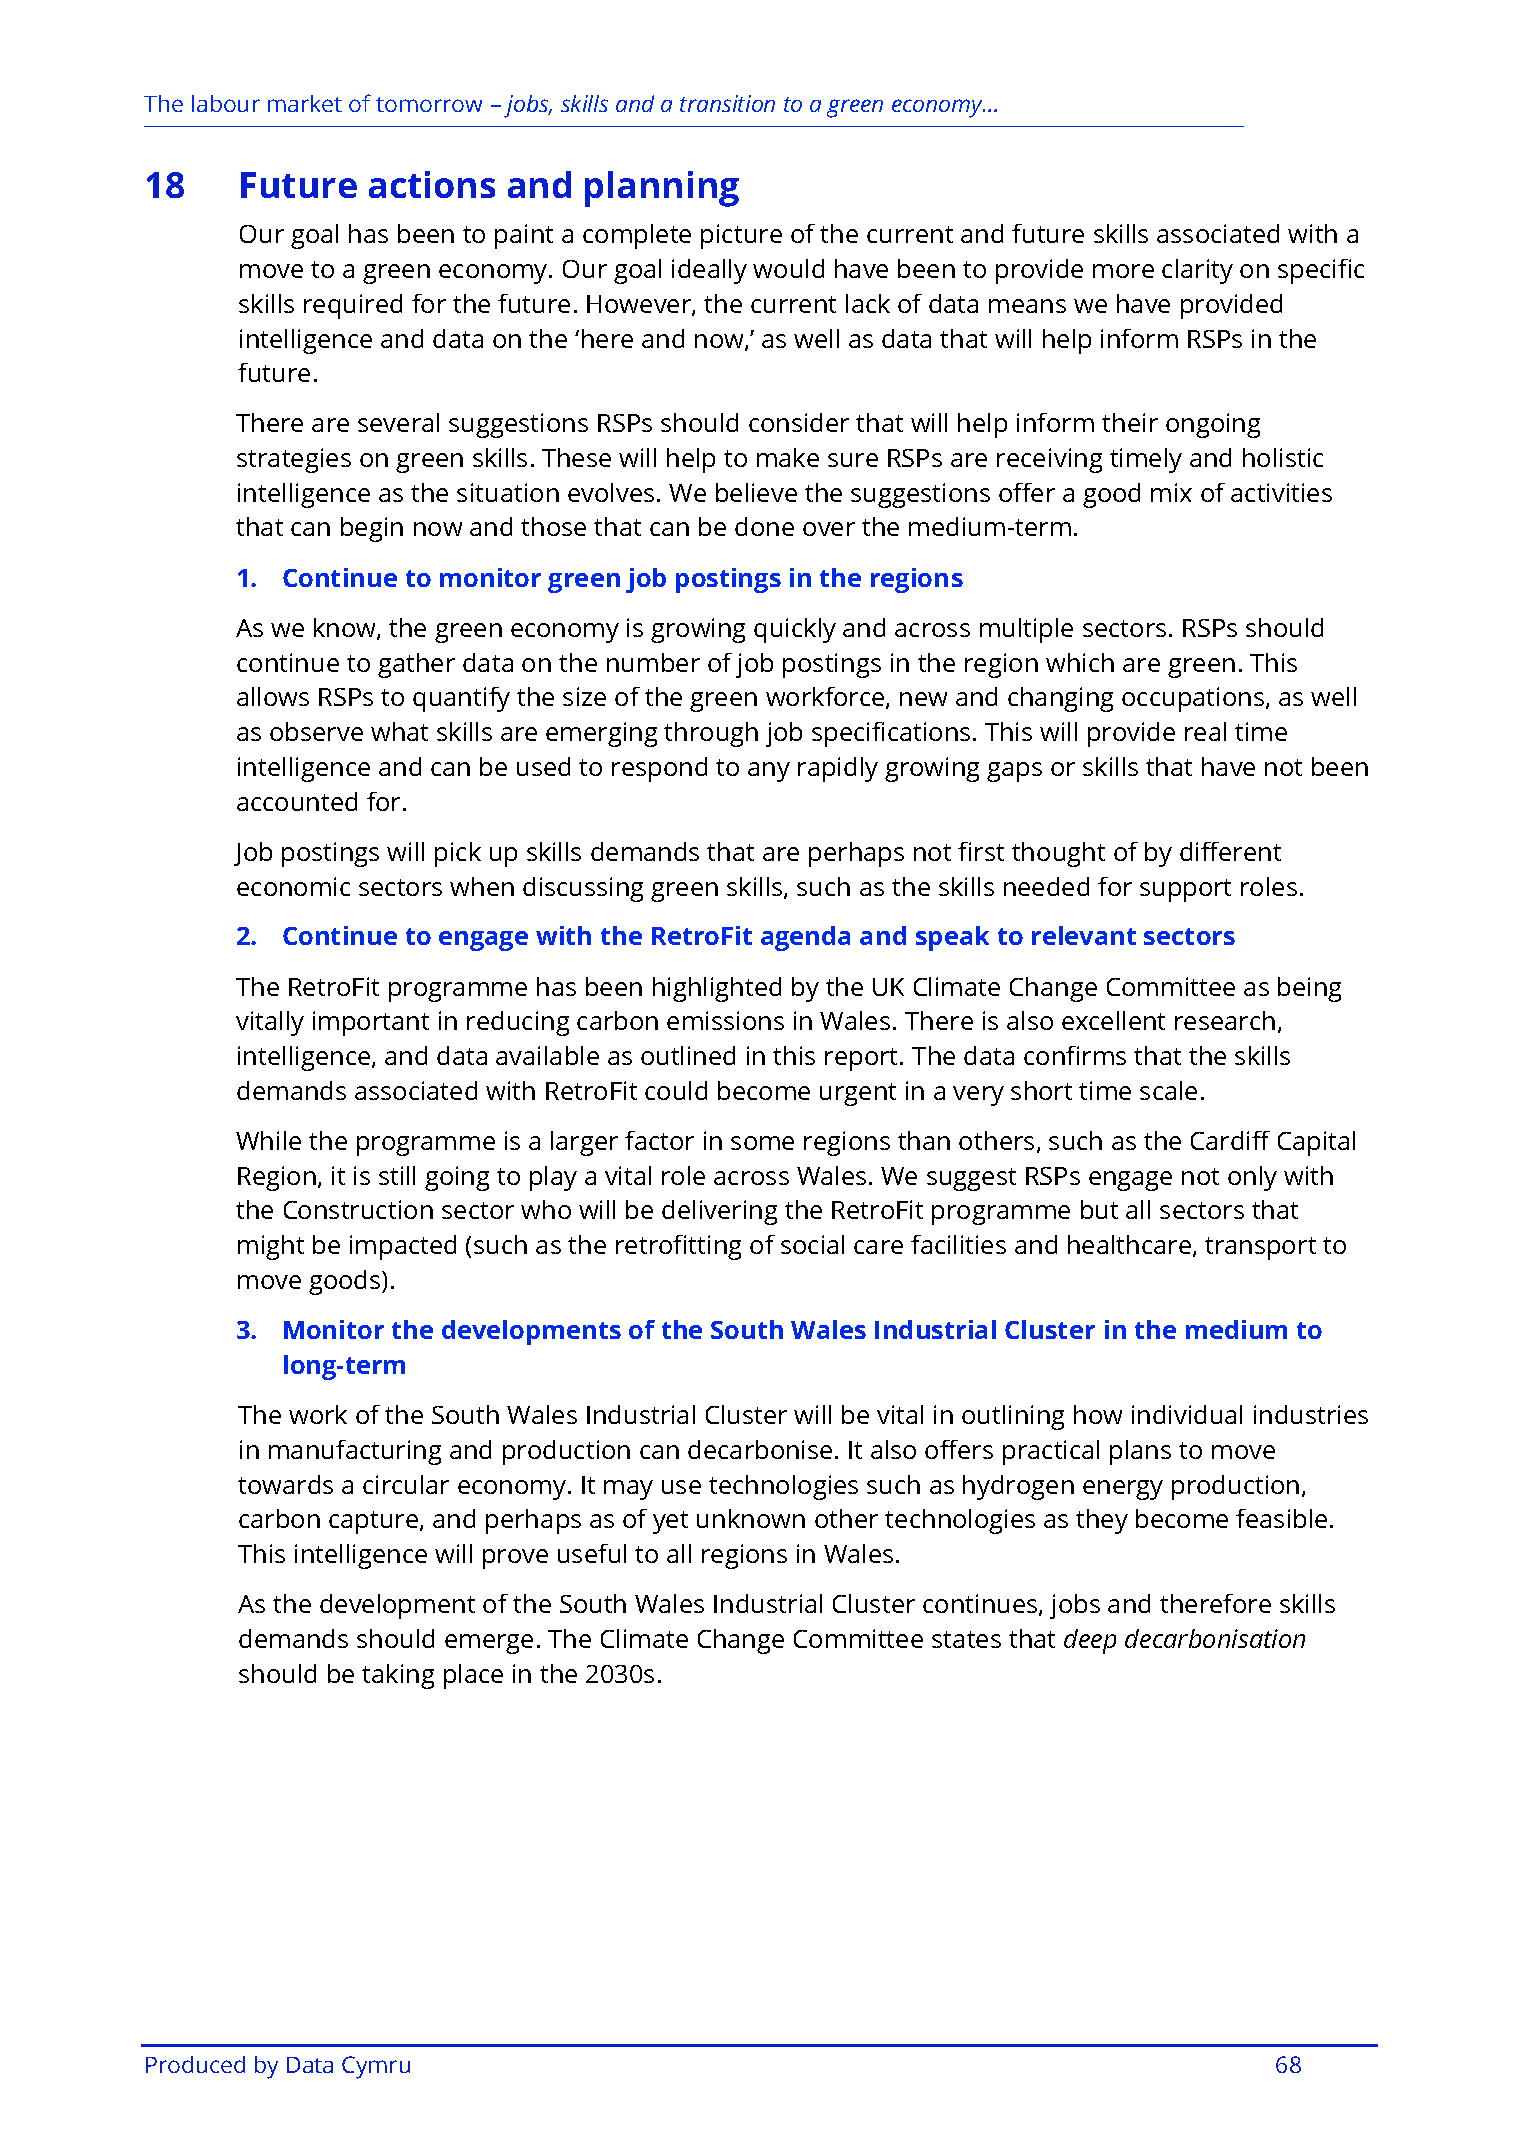 Image resolution: width=1519 pixels, height=2149 pixels. I want to click on scale, so click(1168, 1090).
